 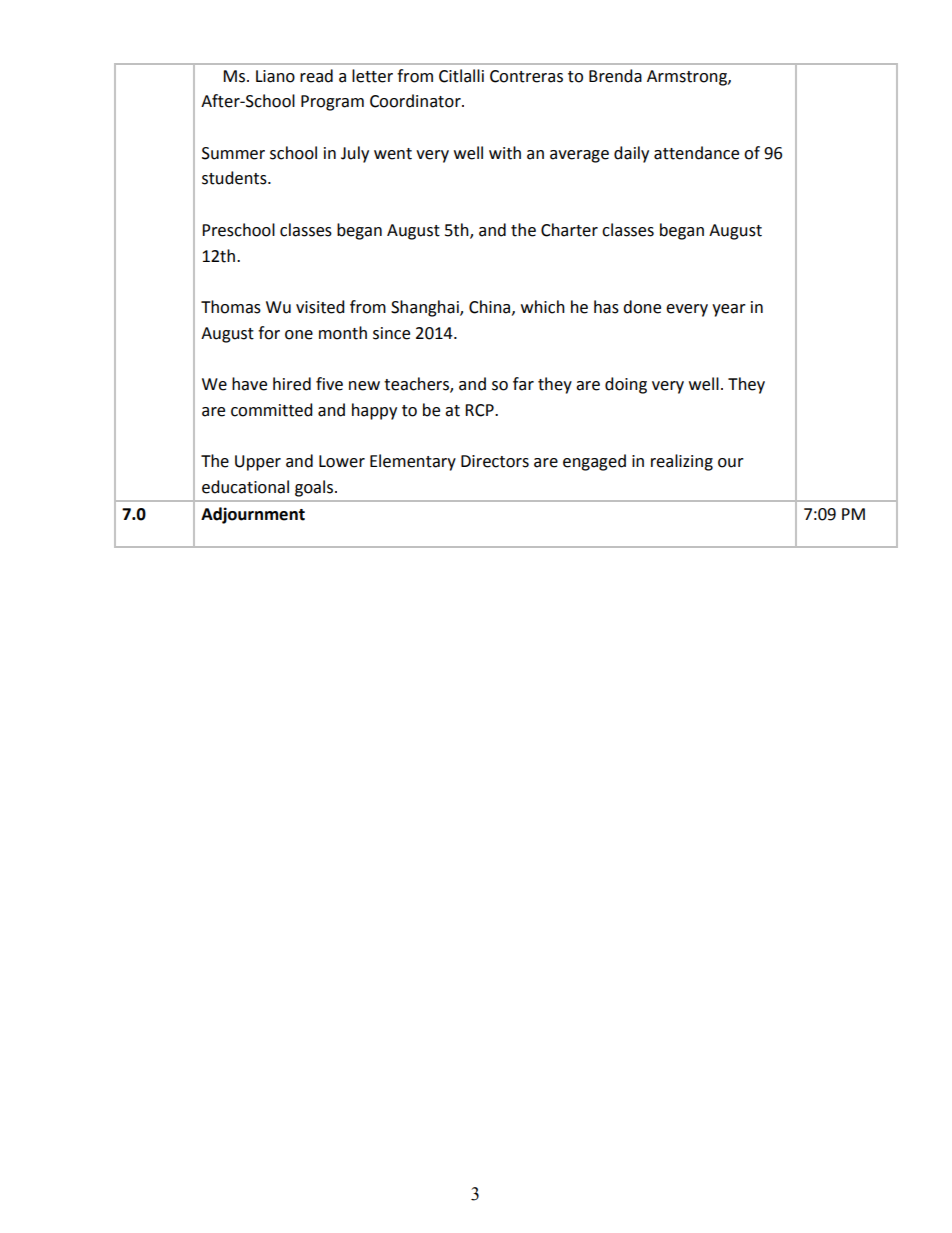 I want to click on Charter, so click(x=569, y=230).
